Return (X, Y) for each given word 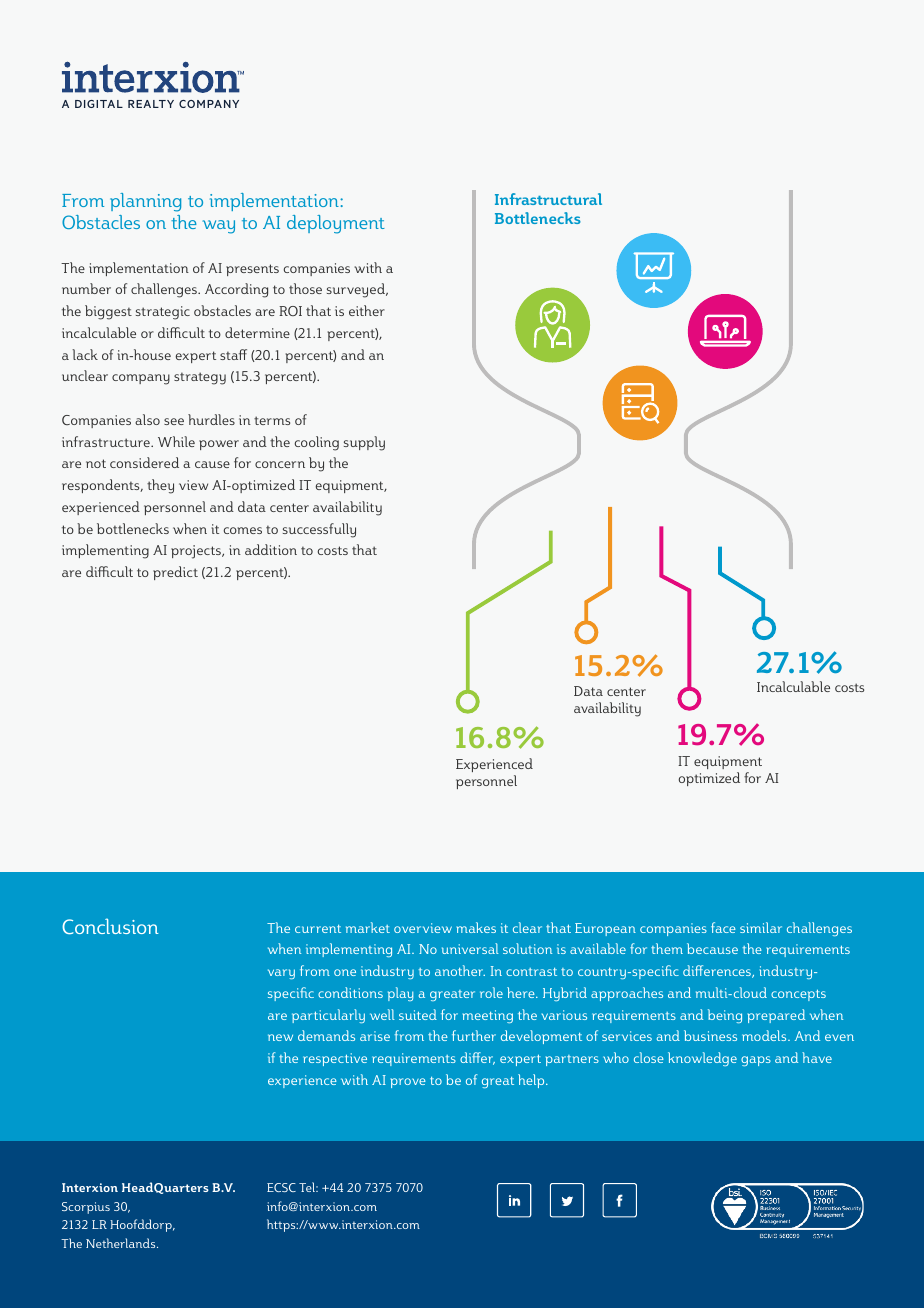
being (725, 1016)
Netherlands (122, 1243)
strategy (200, 378)
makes (476, 927)
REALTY (151, 104)
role (491, 992)
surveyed (357, 290)
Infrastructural (548, 199)
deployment (336, 224)
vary (281, 974)
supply (364, 443)
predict (175, 573)
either (367, 310)
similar (761, 927)
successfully (319, 530)
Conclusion (110, 926)
